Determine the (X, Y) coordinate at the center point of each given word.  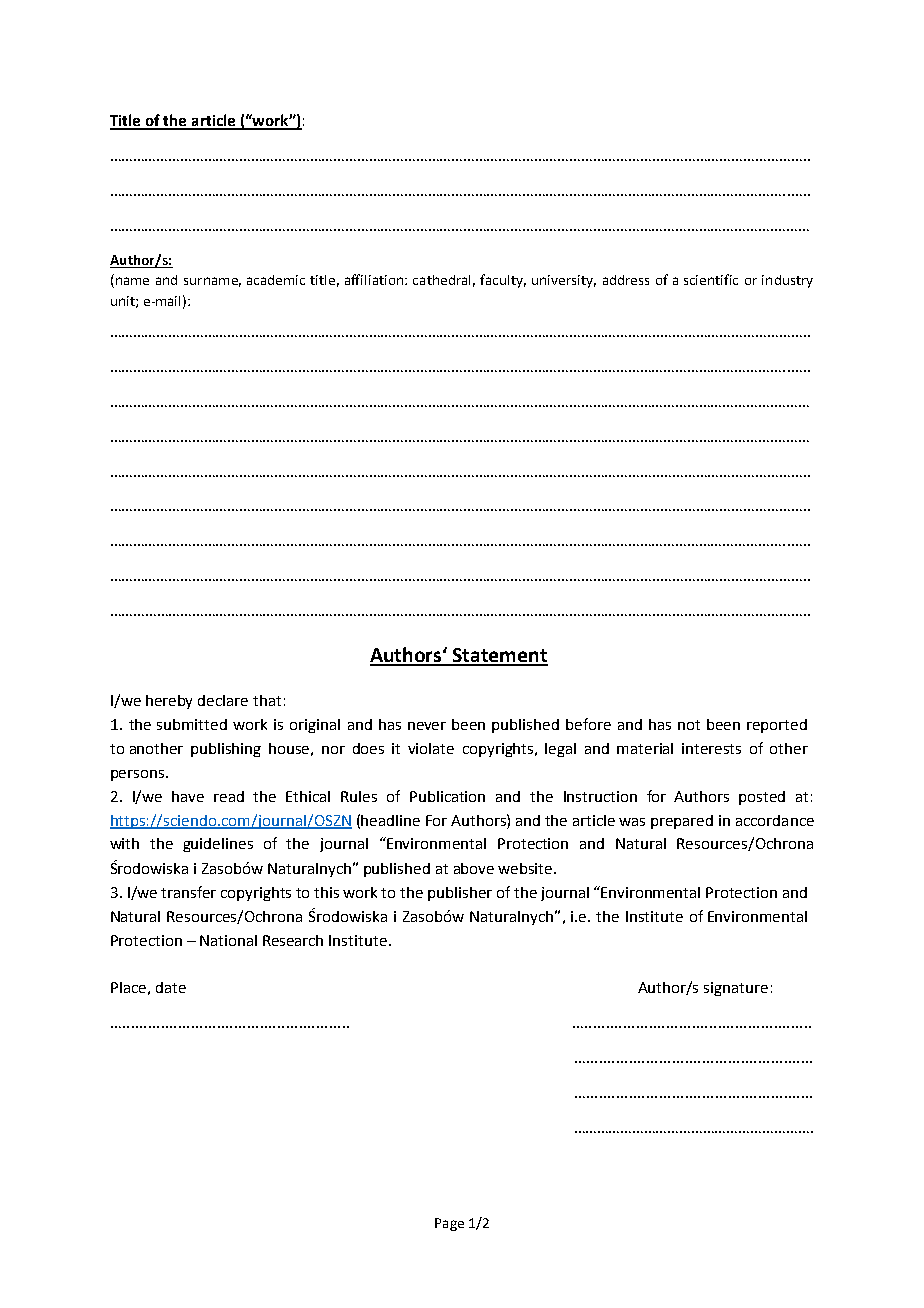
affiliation (374, 279)
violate (431, 748)
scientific (711, 279)
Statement (499, 656)
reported (777, 726)
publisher (460, 894)
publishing (226, 750)
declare (223, 700)
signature (736, 989)
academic (276, 280)
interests (711, 748)
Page (449, 1224)
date (171, 987)
